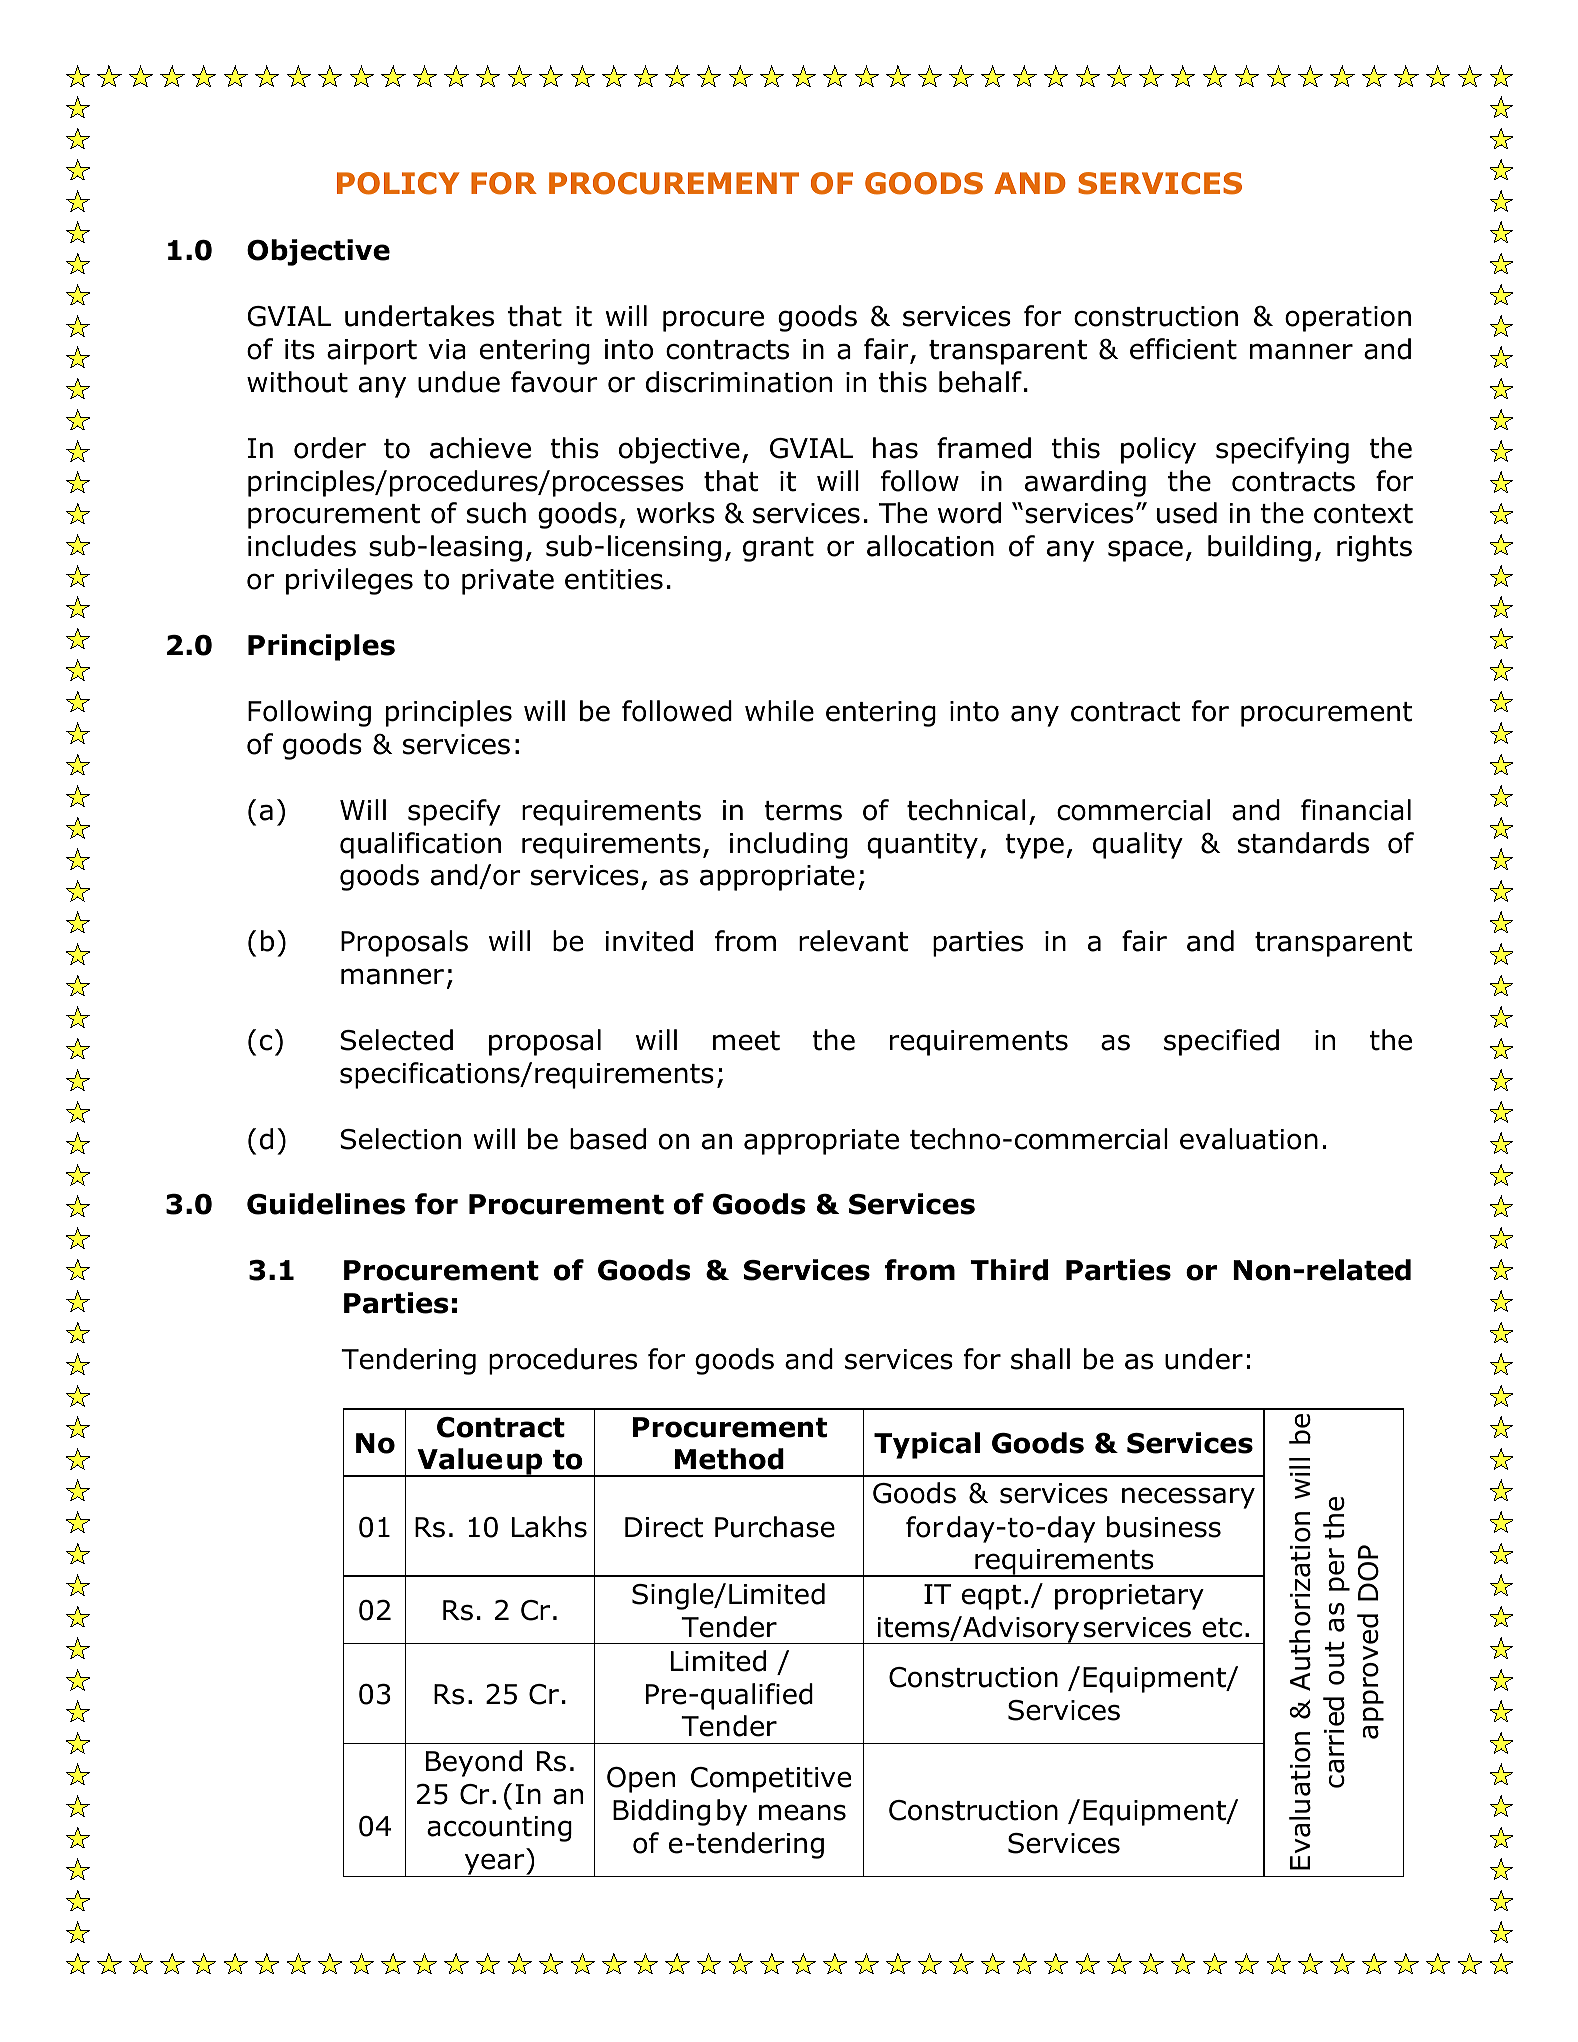 This document has width=1578, height=2042. I want to click on qualification, so click(420, 845).
